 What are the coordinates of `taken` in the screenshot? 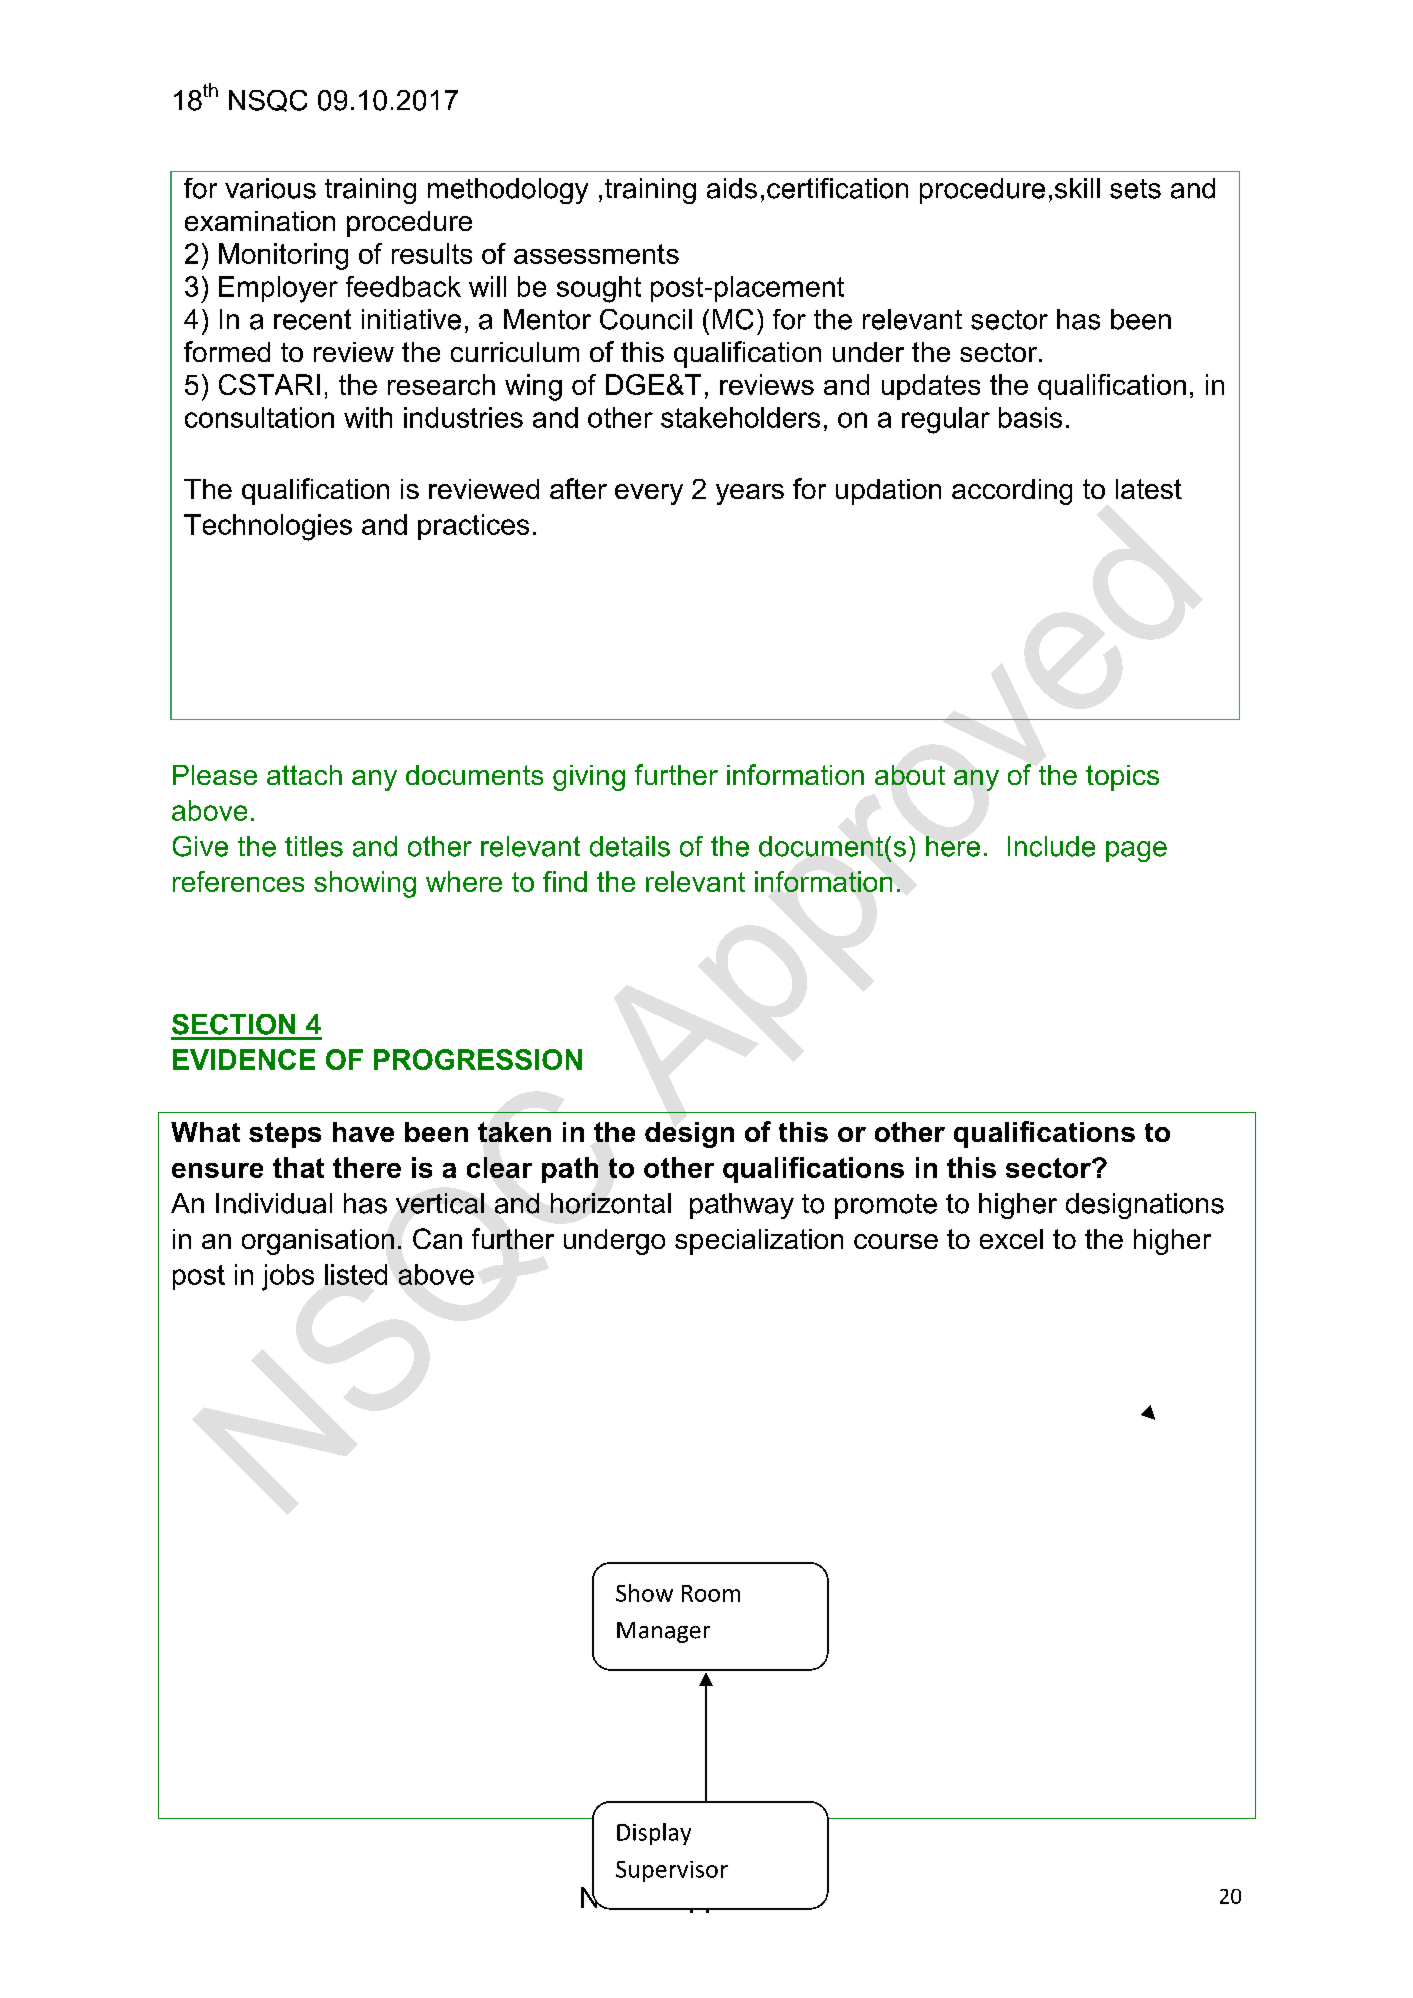 It's located at (514, 1132).
